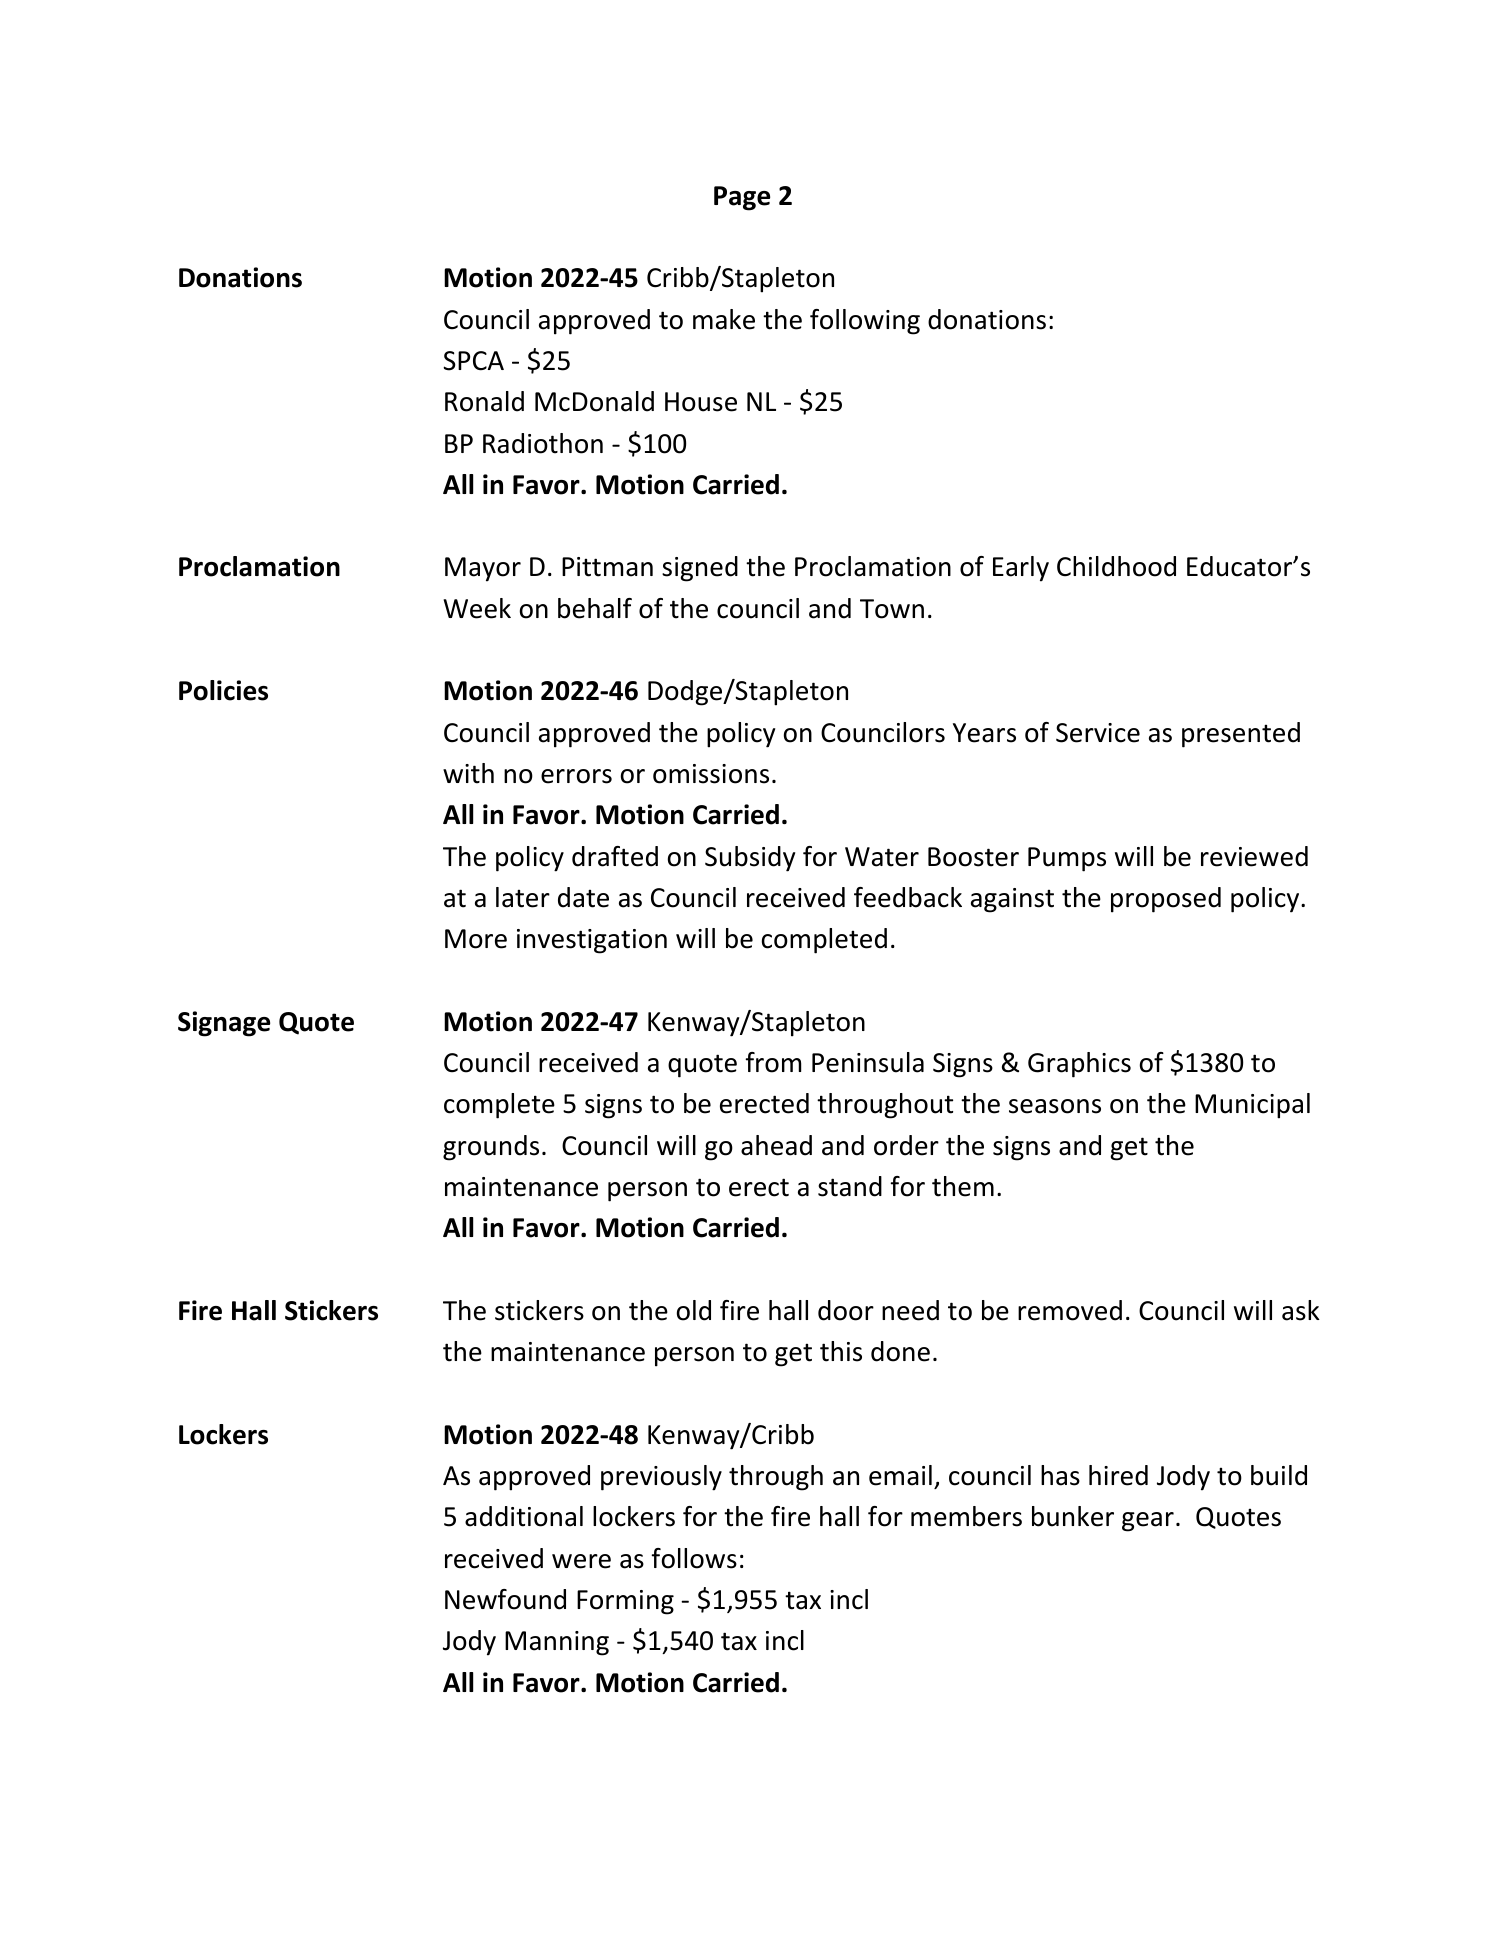  I want to click on gear, so click(1148, 1522).
